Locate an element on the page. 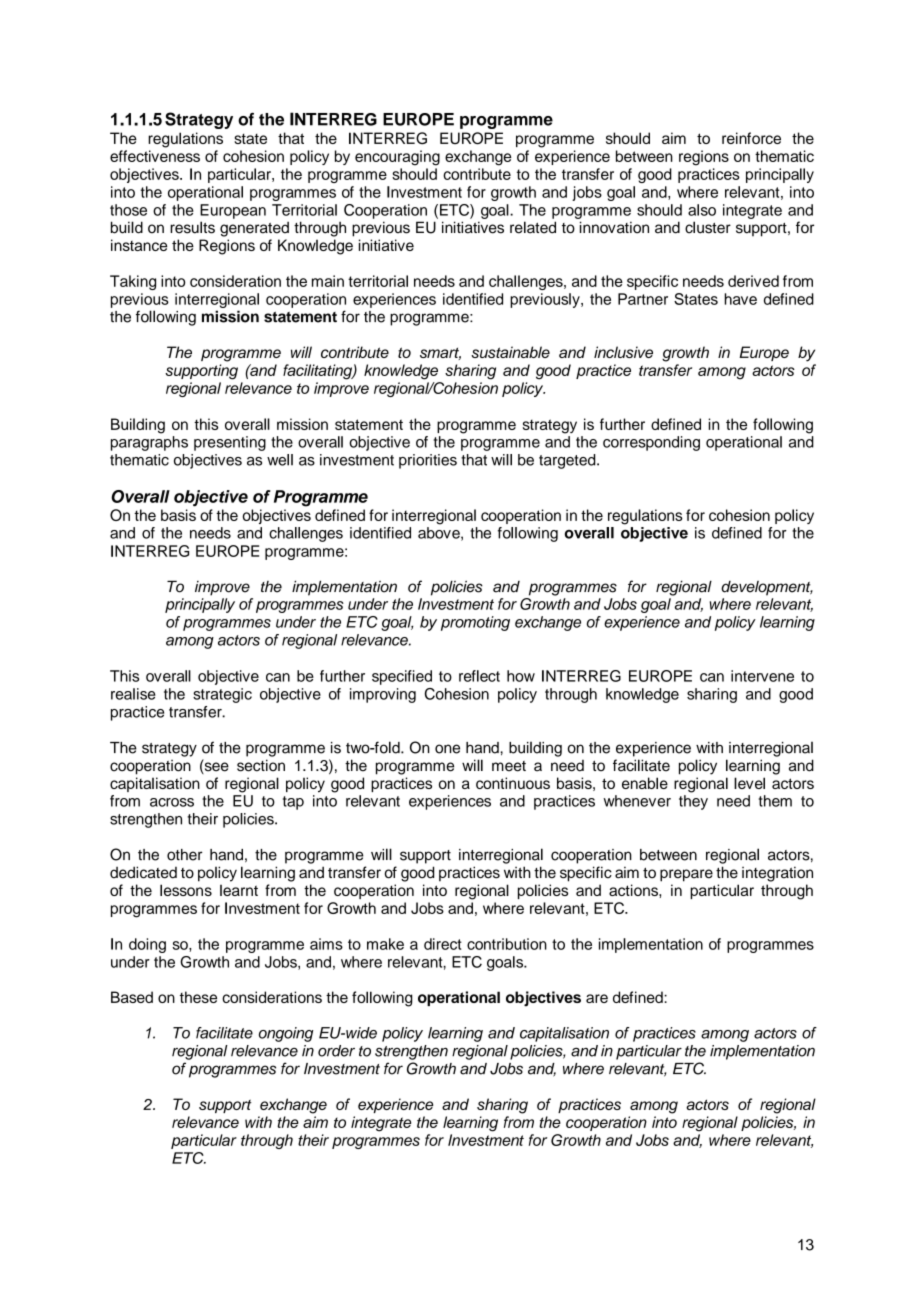  presenting is located at coordinates (230, 443).
